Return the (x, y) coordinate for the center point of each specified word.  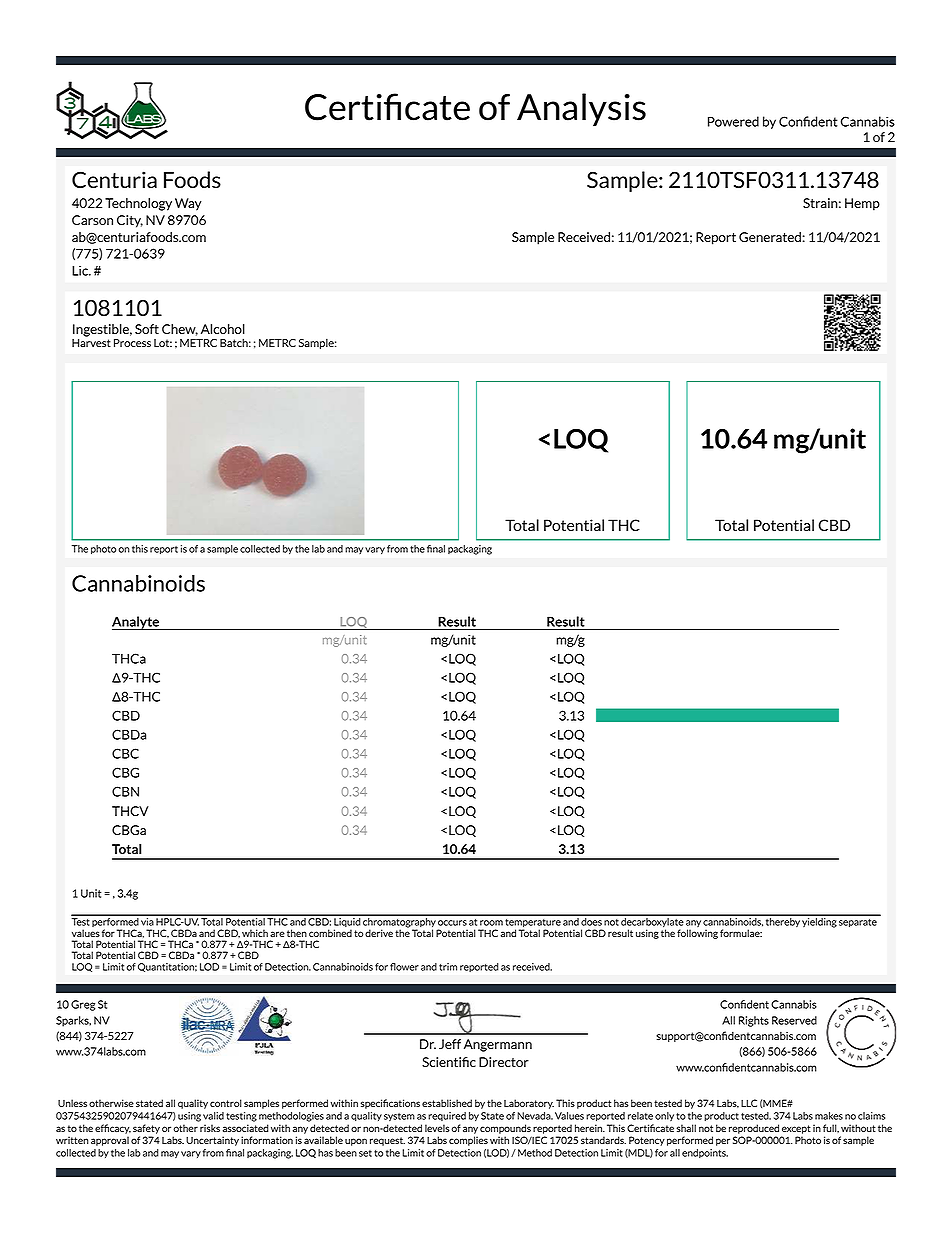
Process (132, 343)
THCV (130, 811)
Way (188, 204)
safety (146, 1129)
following (697, 934)
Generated (770, 237)
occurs (452, 923)
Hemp (862, 204)
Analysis (581, 110)
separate (858, 923)
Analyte (137, 623)
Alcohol (223, 329)
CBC (125, 753)
